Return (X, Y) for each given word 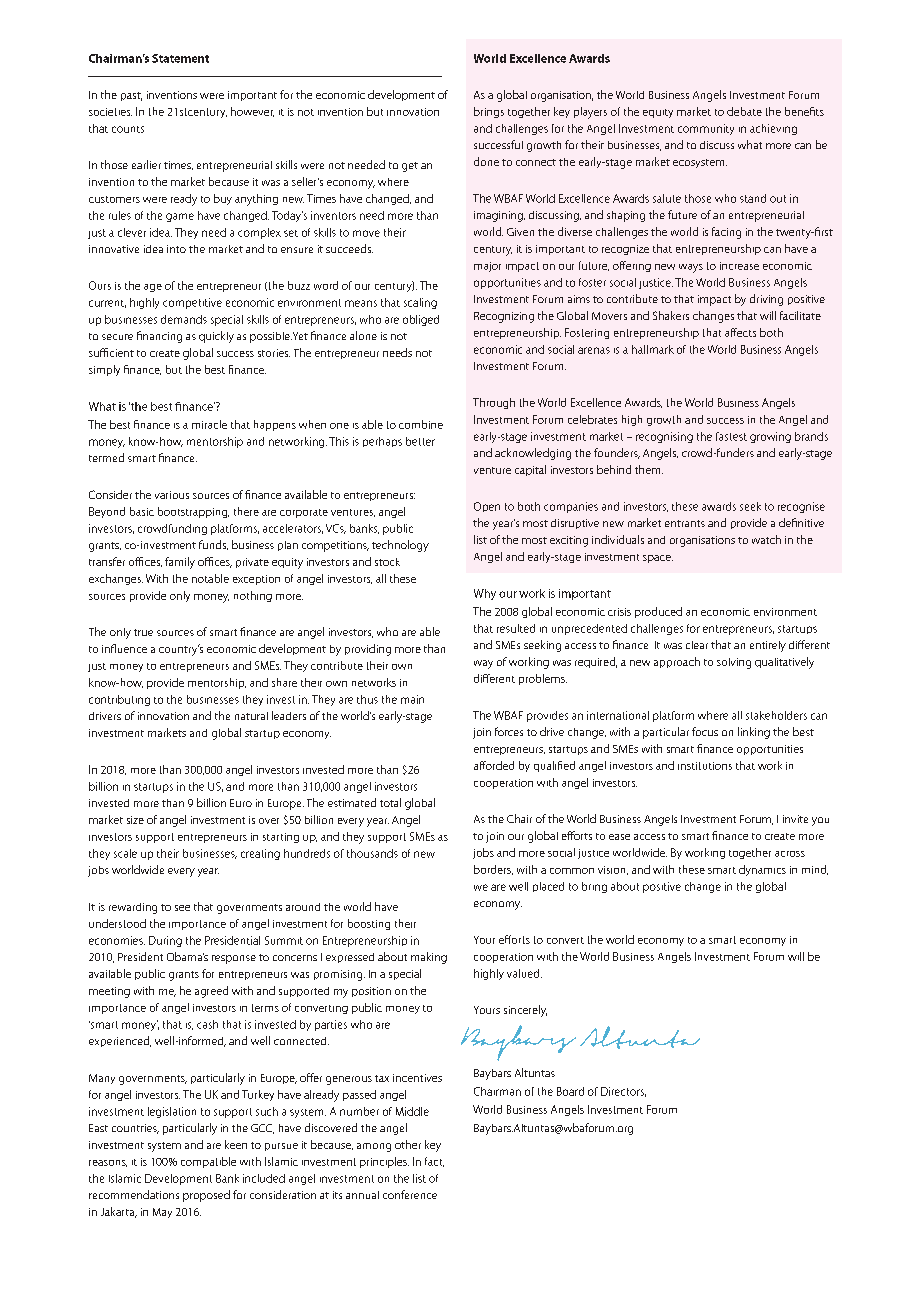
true (143, 632)
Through (494, 403)
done (486, 161)
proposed (206, 1196)
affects (740, 332)
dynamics (762, 870)
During (165, 941)
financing (159, 337)
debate (744, 111)
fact (434, 1162)
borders (493, 870)
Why (485, 594)
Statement (180, 58)
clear (697, 645)
